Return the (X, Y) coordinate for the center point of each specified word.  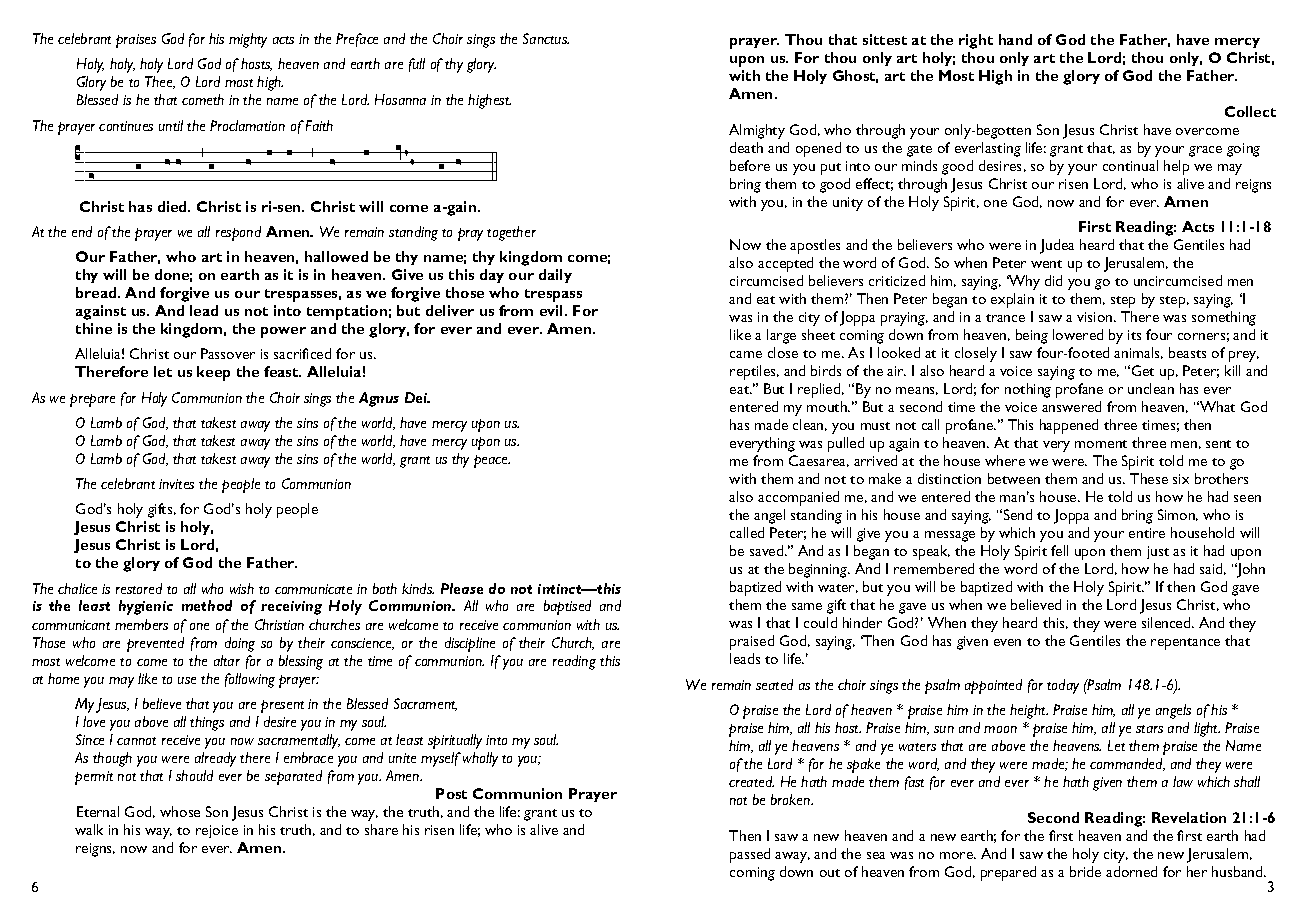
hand (1015, 39)
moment (1101, 444)
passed (750, 855)
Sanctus (546, 38)
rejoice (217, 831)
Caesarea (819, 461)
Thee (160, 82)
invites (176, 484)
